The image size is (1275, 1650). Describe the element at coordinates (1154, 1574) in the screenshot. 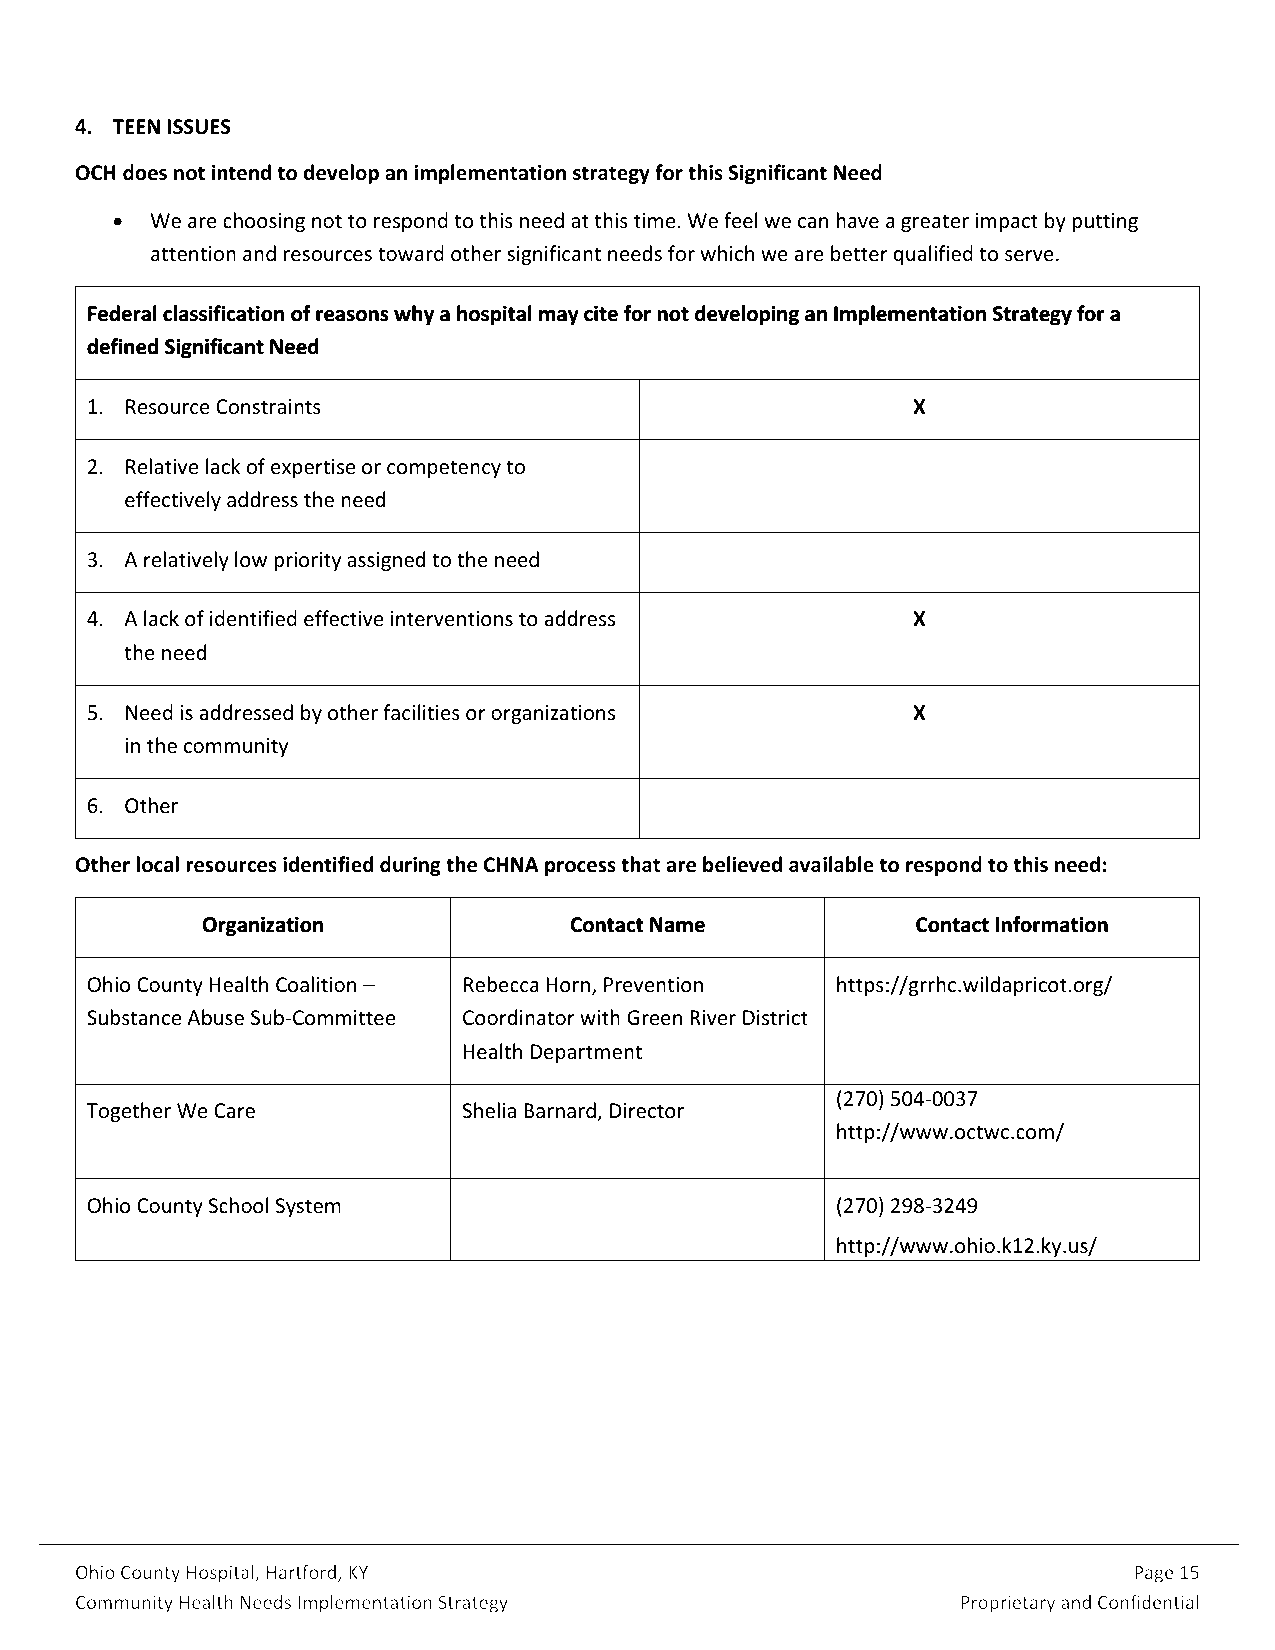

I see `Page` at that location.
